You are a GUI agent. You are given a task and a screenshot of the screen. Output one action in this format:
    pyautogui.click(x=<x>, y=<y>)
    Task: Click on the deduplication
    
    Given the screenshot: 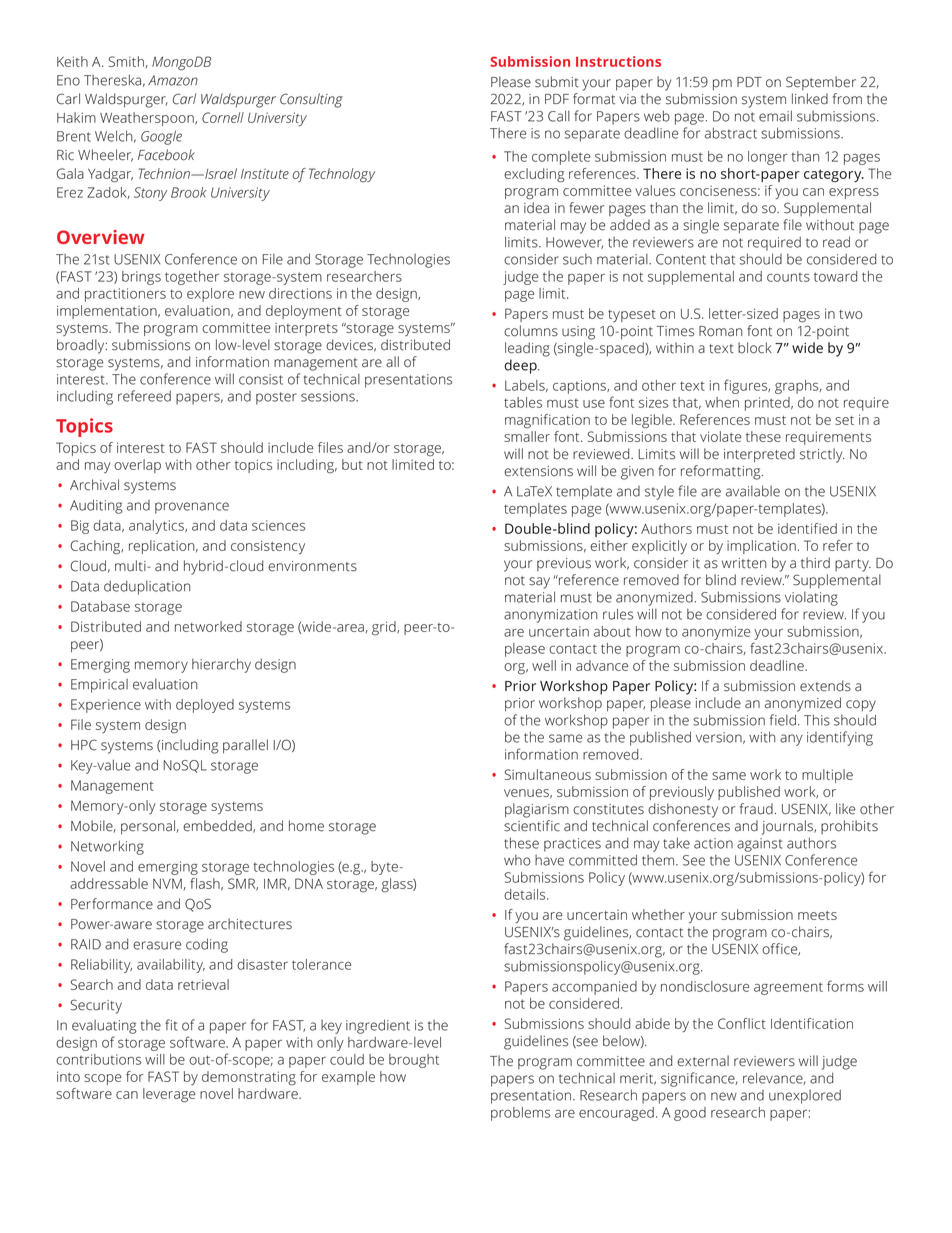 What is the action you would take?
    pyautogui.click(x=147, y=587)
